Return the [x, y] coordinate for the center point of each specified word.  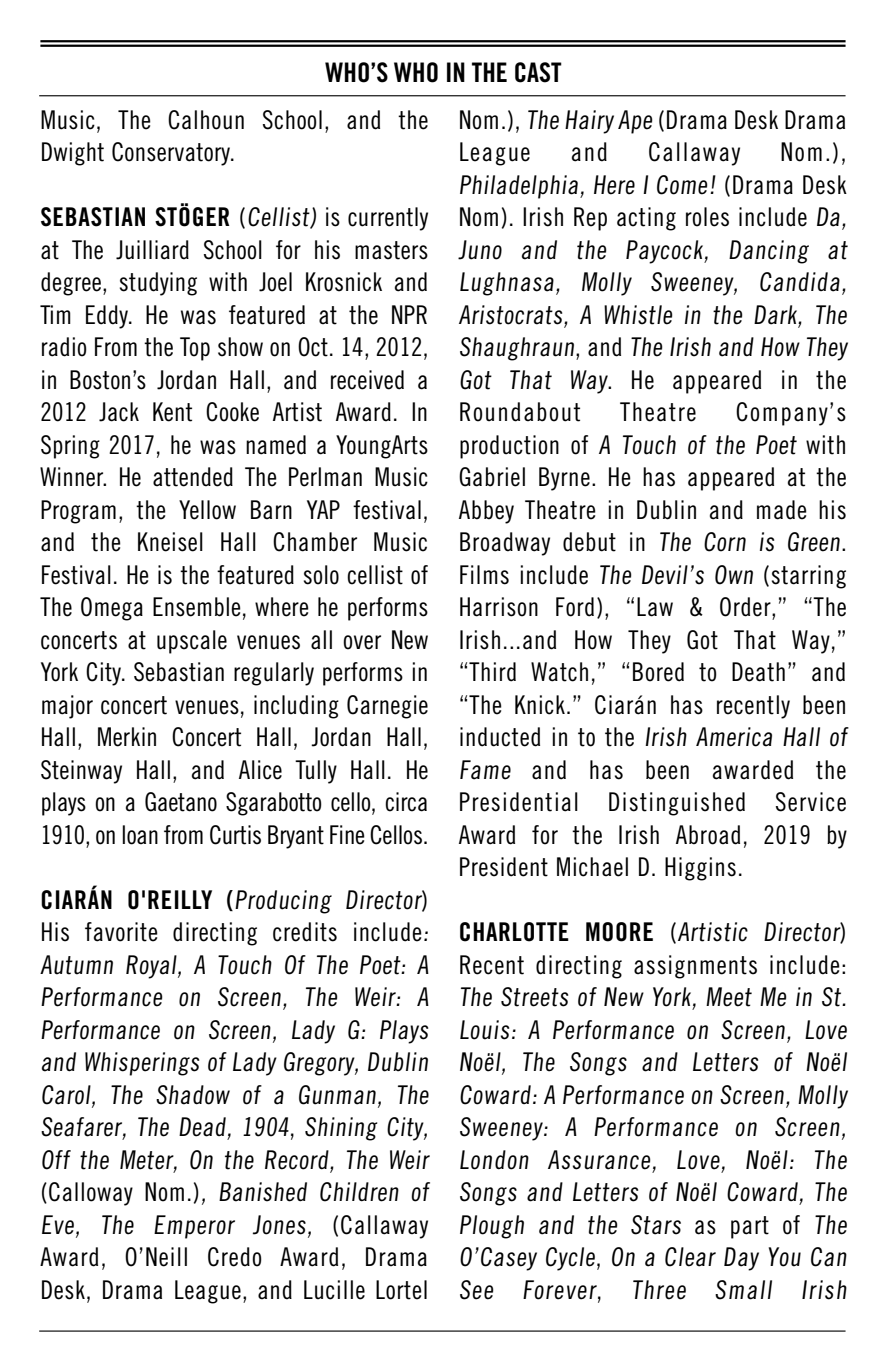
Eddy [108, 317]
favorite [121, 932]
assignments [695, 967]
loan [140, 835]
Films [484, 575]
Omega [112, 609]
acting [646, 219]
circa [406, 802]
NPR [409, 314]
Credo [235, 1257]
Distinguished [677, 804]
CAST [538, 72]
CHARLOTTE [514, 932]
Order [746, 607]
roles [707, 217]
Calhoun [206, 120]
